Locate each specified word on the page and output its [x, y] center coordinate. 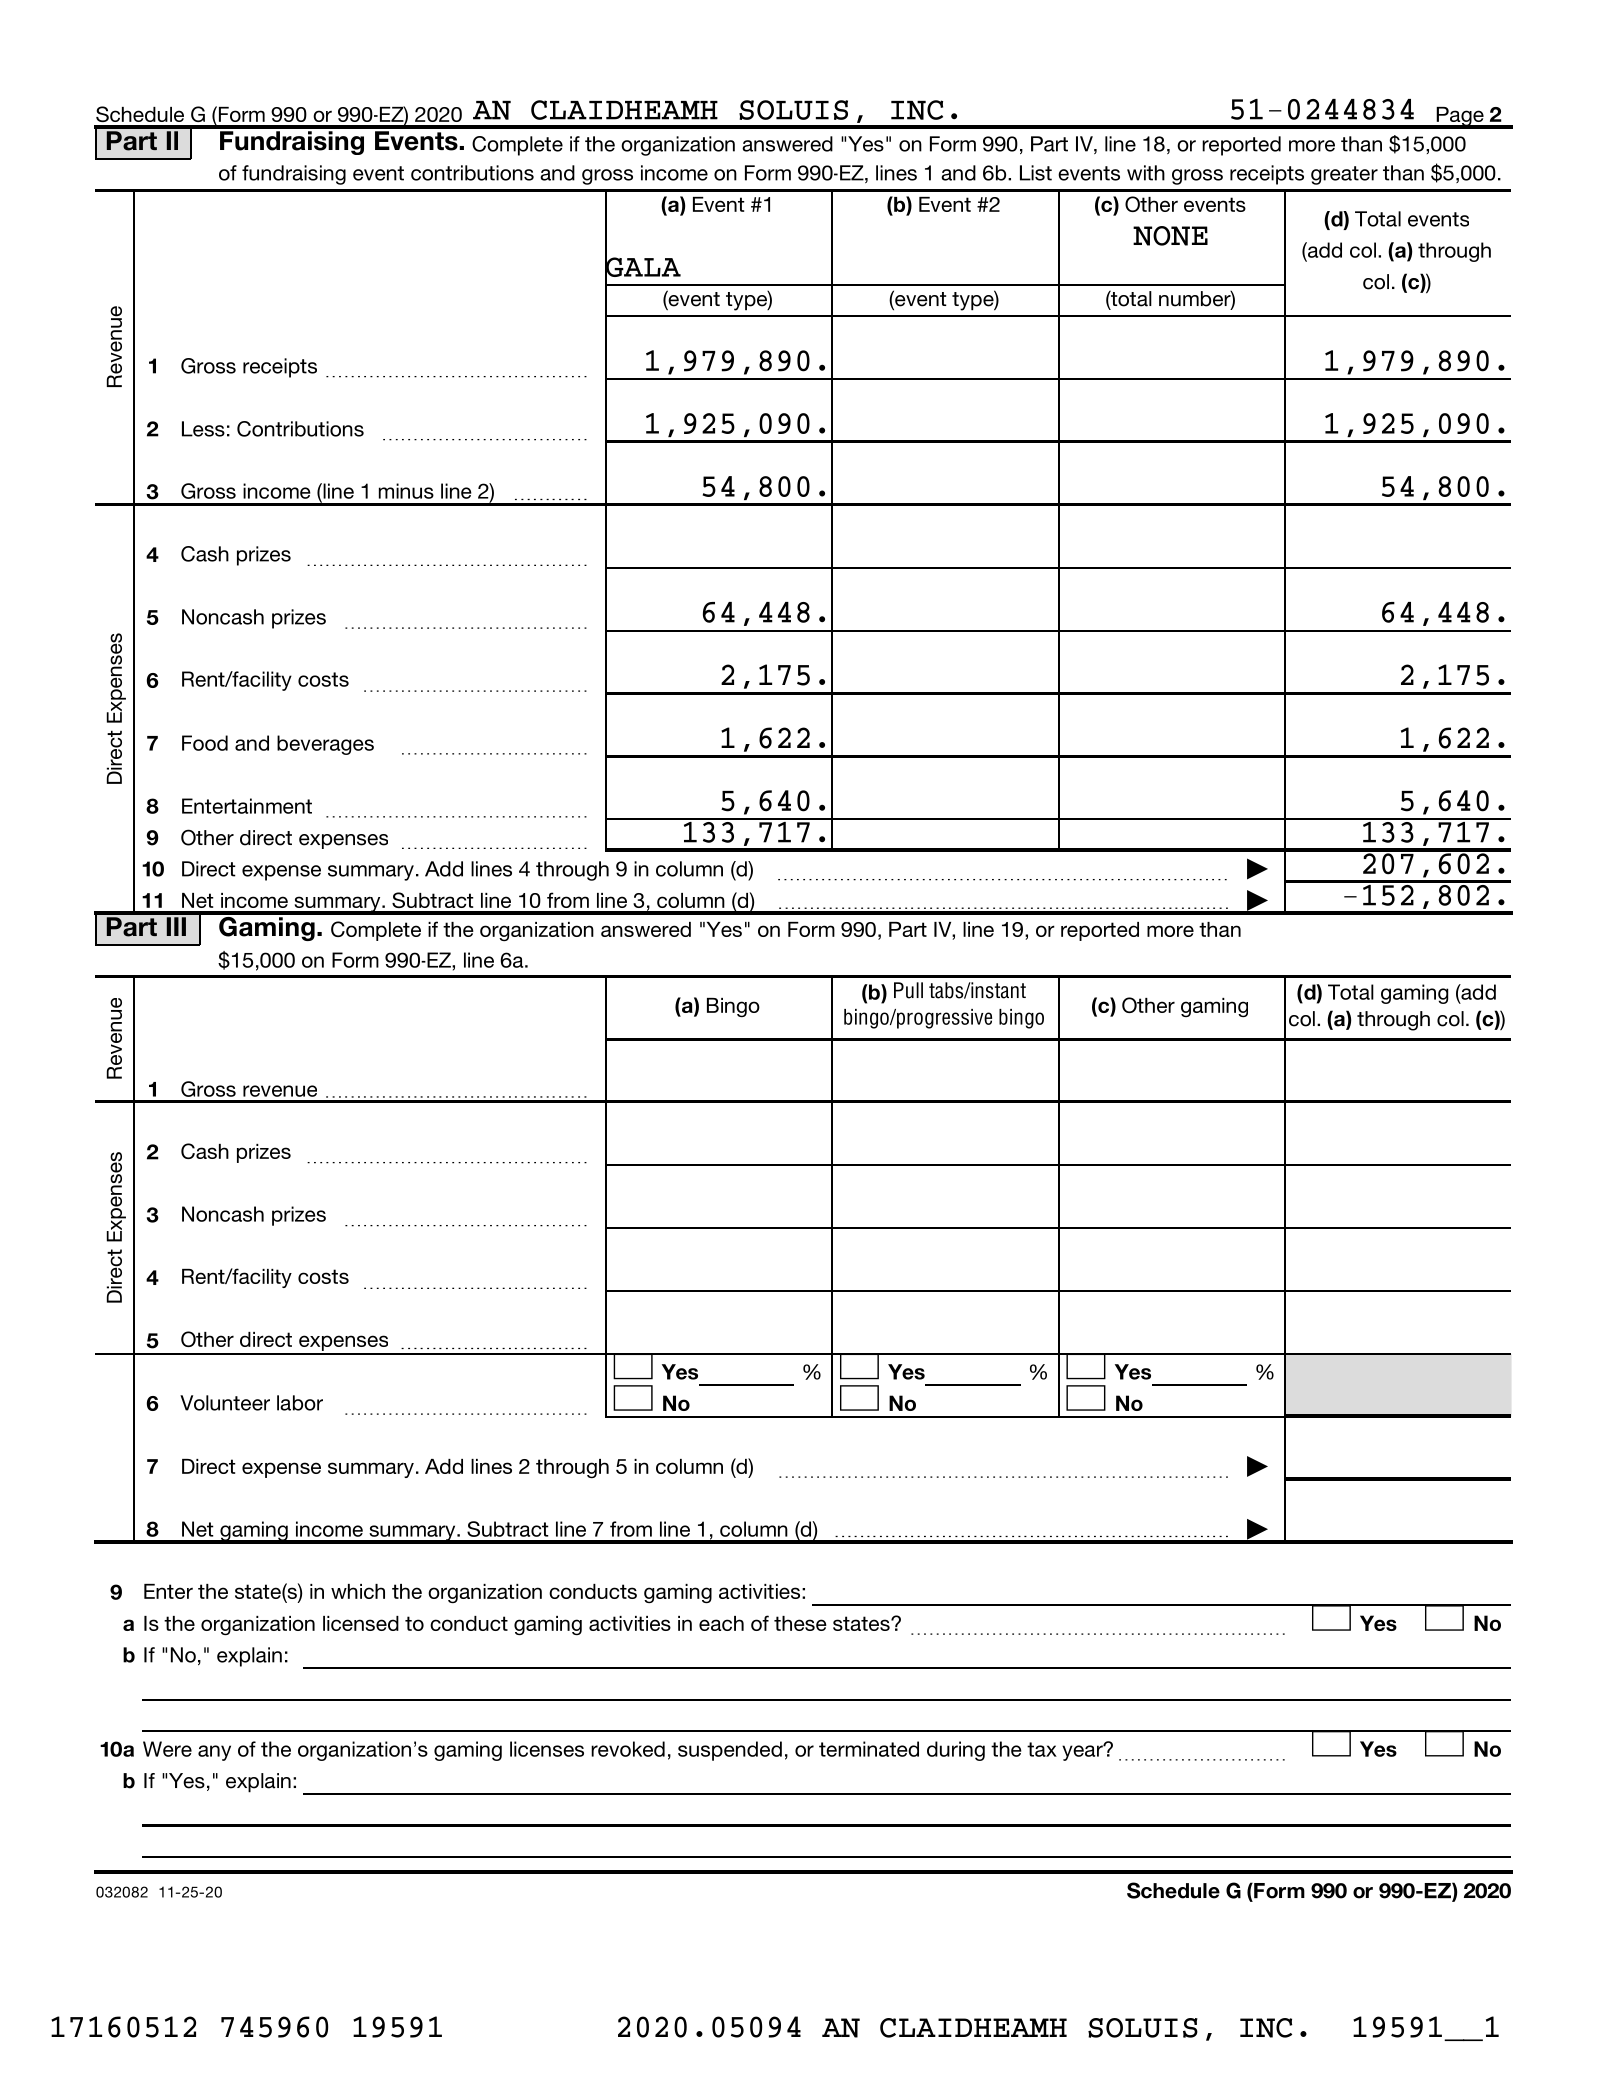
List [1036, 173]
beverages [325, 745]
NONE [1170, 236]
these [800, 1623]
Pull [908, 990]
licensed [361, 1623]
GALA [643, 267]
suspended [730, 1751]
